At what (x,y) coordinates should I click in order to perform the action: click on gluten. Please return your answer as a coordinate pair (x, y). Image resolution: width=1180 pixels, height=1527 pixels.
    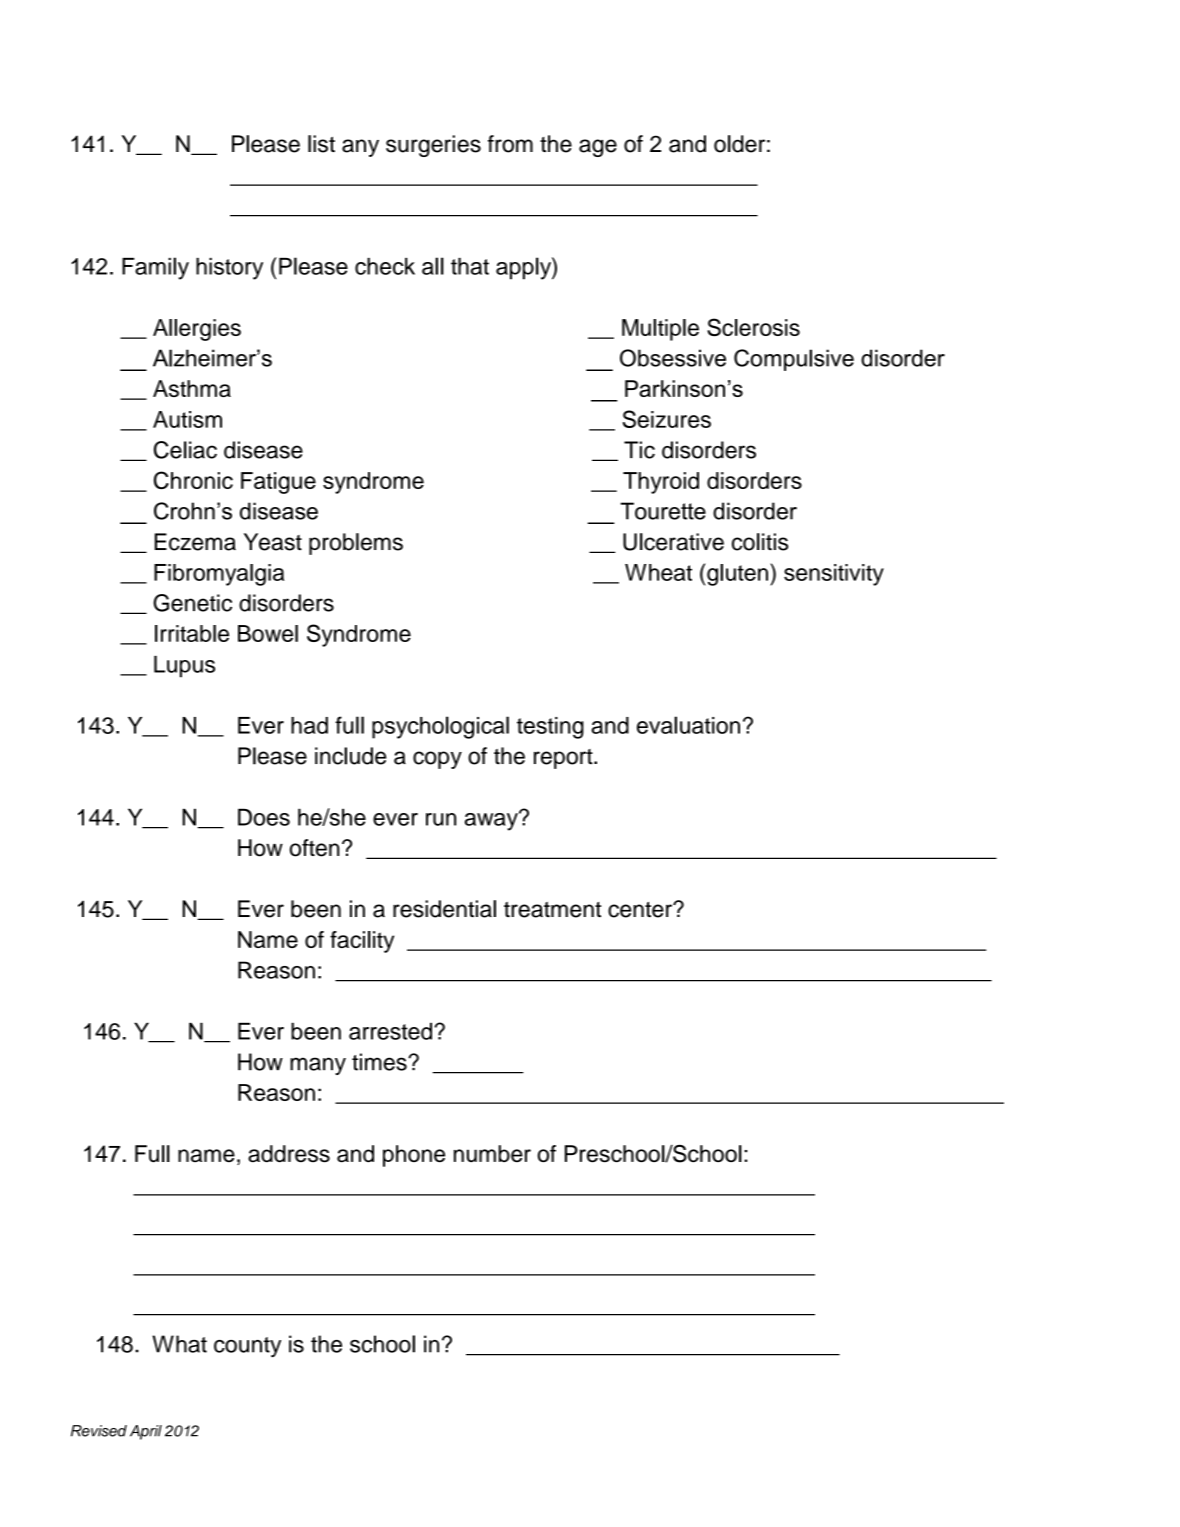
    Looking at the image, I should click on (737, 575).
